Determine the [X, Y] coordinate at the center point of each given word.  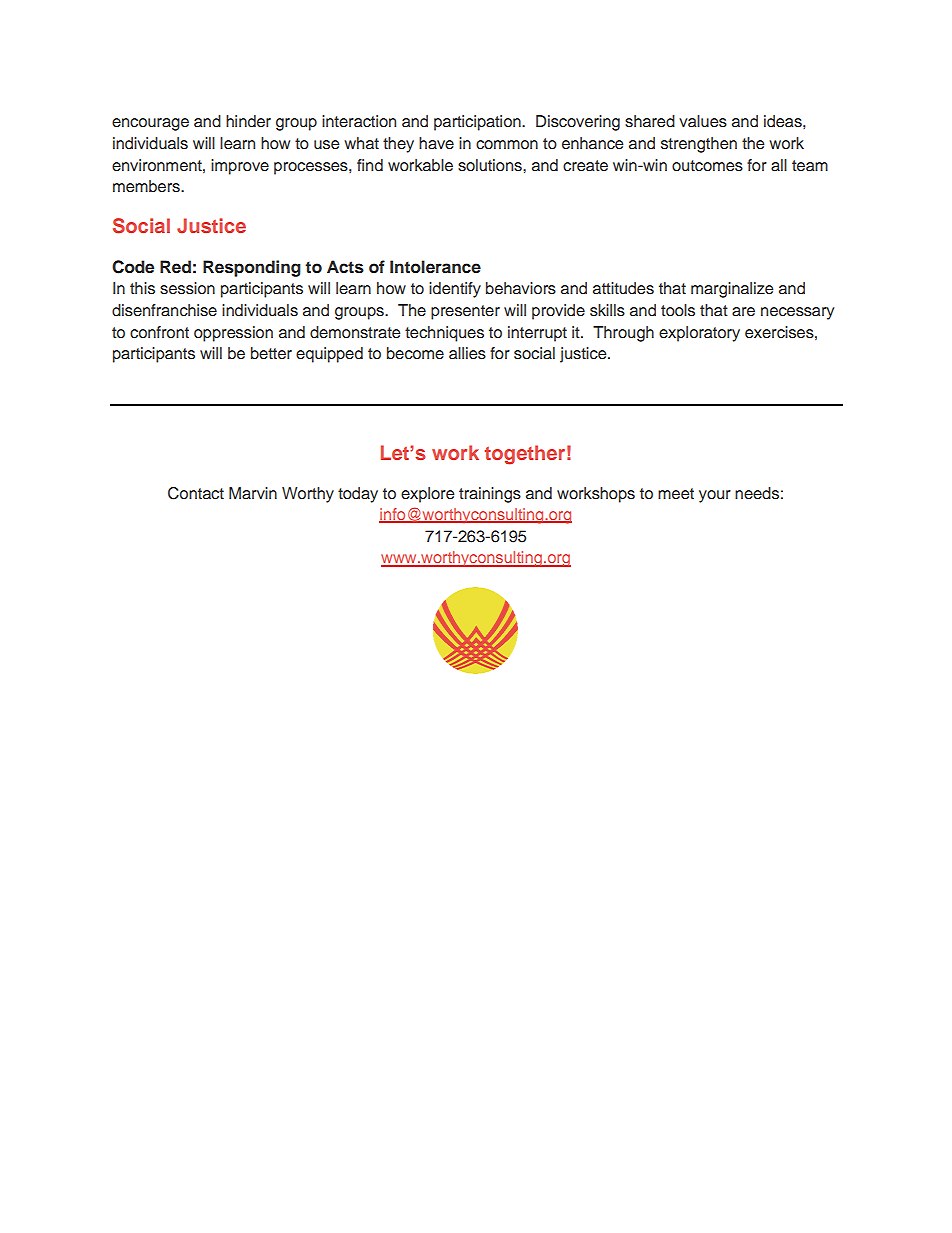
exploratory [699, 334]
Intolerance [435, 267]
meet [676, 494]
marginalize [732, 290]
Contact [196, 493]
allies [467, 353]
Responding [252, 268]
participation [478, 123]
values [703, 121]
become [415, 353]
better [271, 353]
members [147, 186]
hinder [248, 121]
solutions [491, 165]
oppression [233, 334]
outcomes [707, 166]
